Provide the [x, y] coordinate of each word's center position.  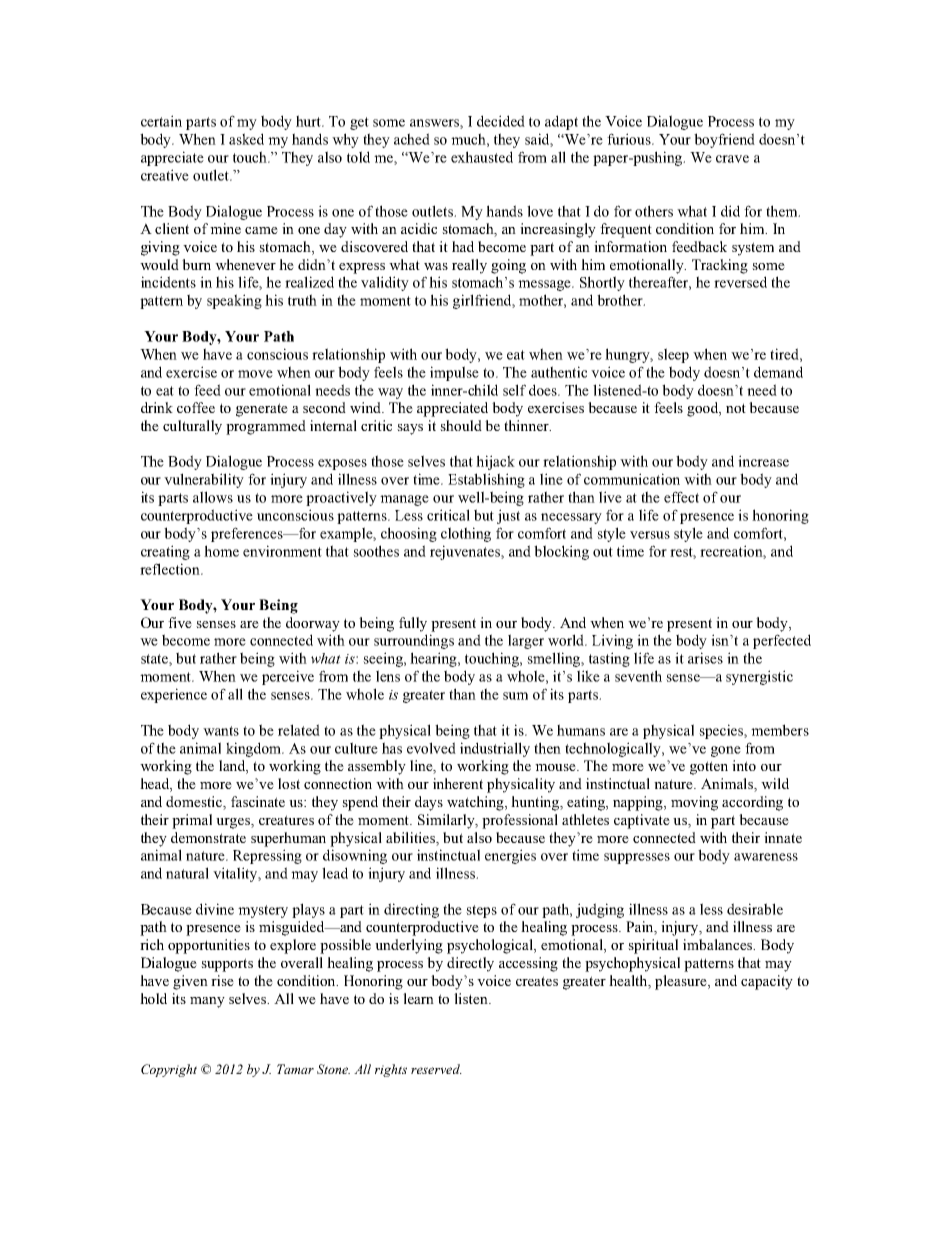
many [207, 1002]
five [180, 622]
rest [683, 553]
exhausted [482, 157]
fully [413, 624]
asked [246, 139]
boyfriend [724, 140]
